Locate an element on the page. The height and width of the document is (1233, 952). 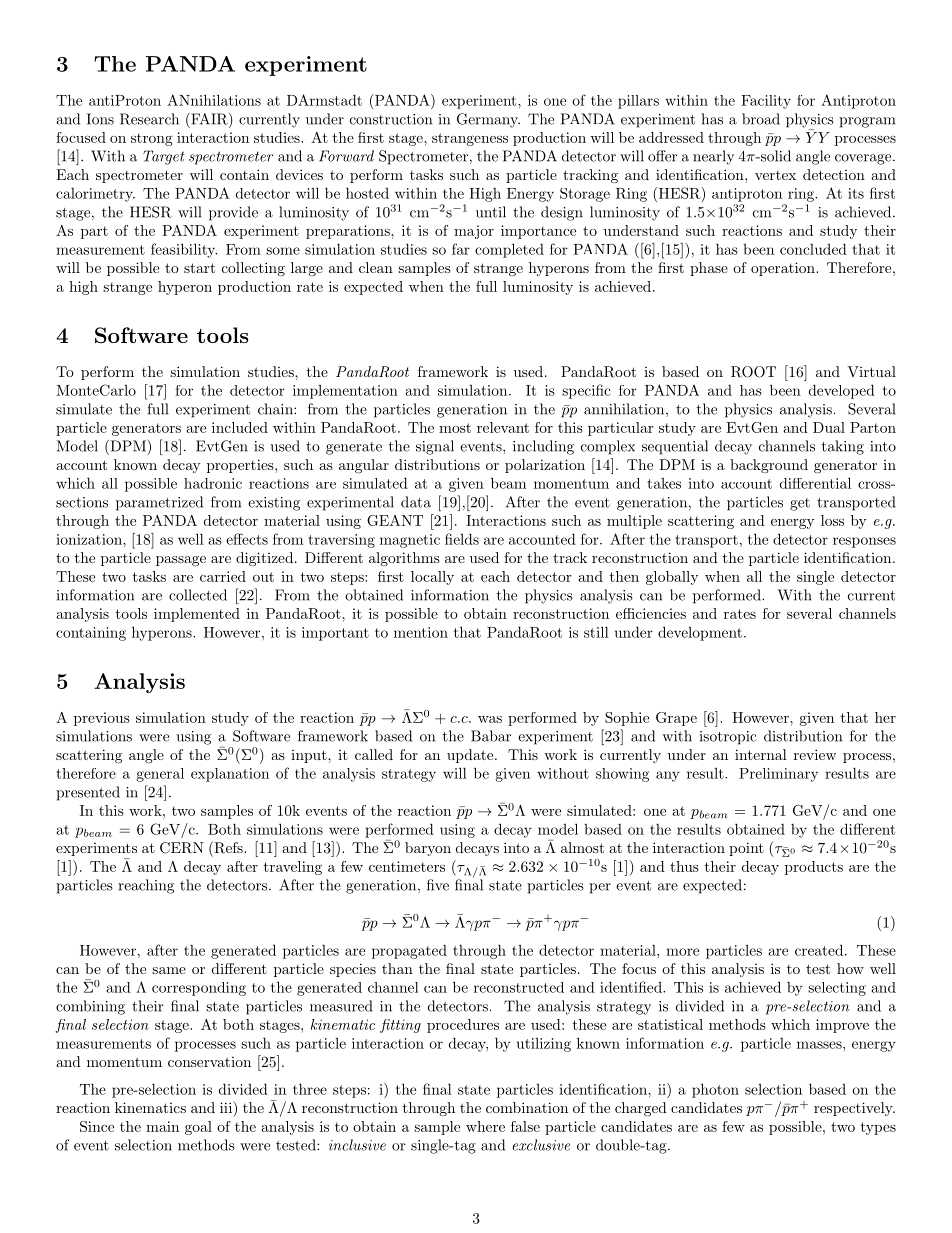
where is located at coordinates (485, 1126).
